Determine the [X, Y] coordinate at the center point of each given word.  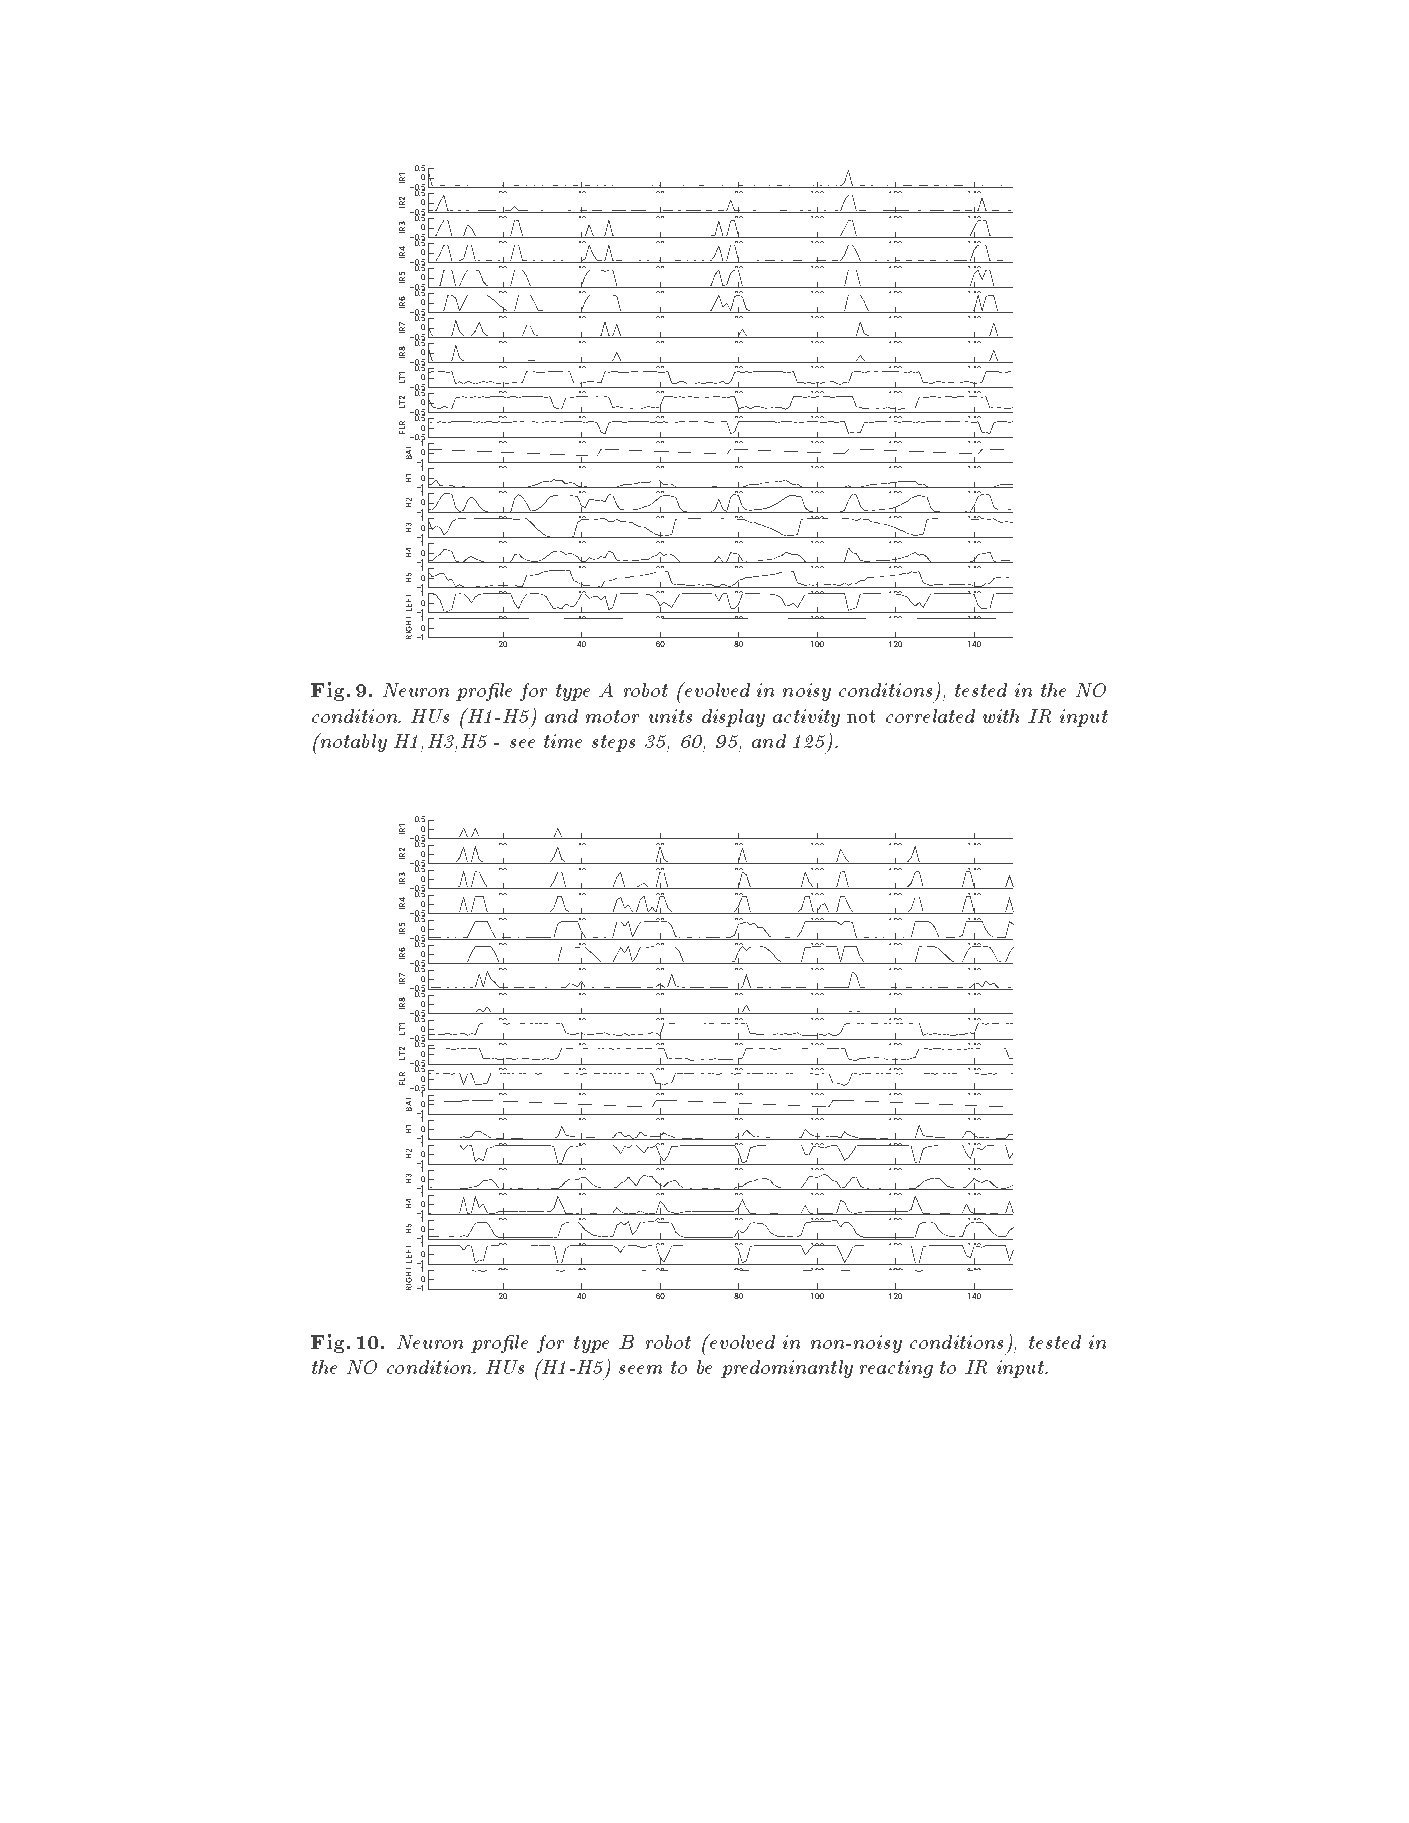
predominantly [787, 1369]
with [1001, 716]
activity [806, 718]
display [733, 718]
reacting [896, 1369]
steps [613, 743]
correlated [930, 716]
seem [640, 1369]
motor [612, 716]
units [670, 716]
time [563, 741]
